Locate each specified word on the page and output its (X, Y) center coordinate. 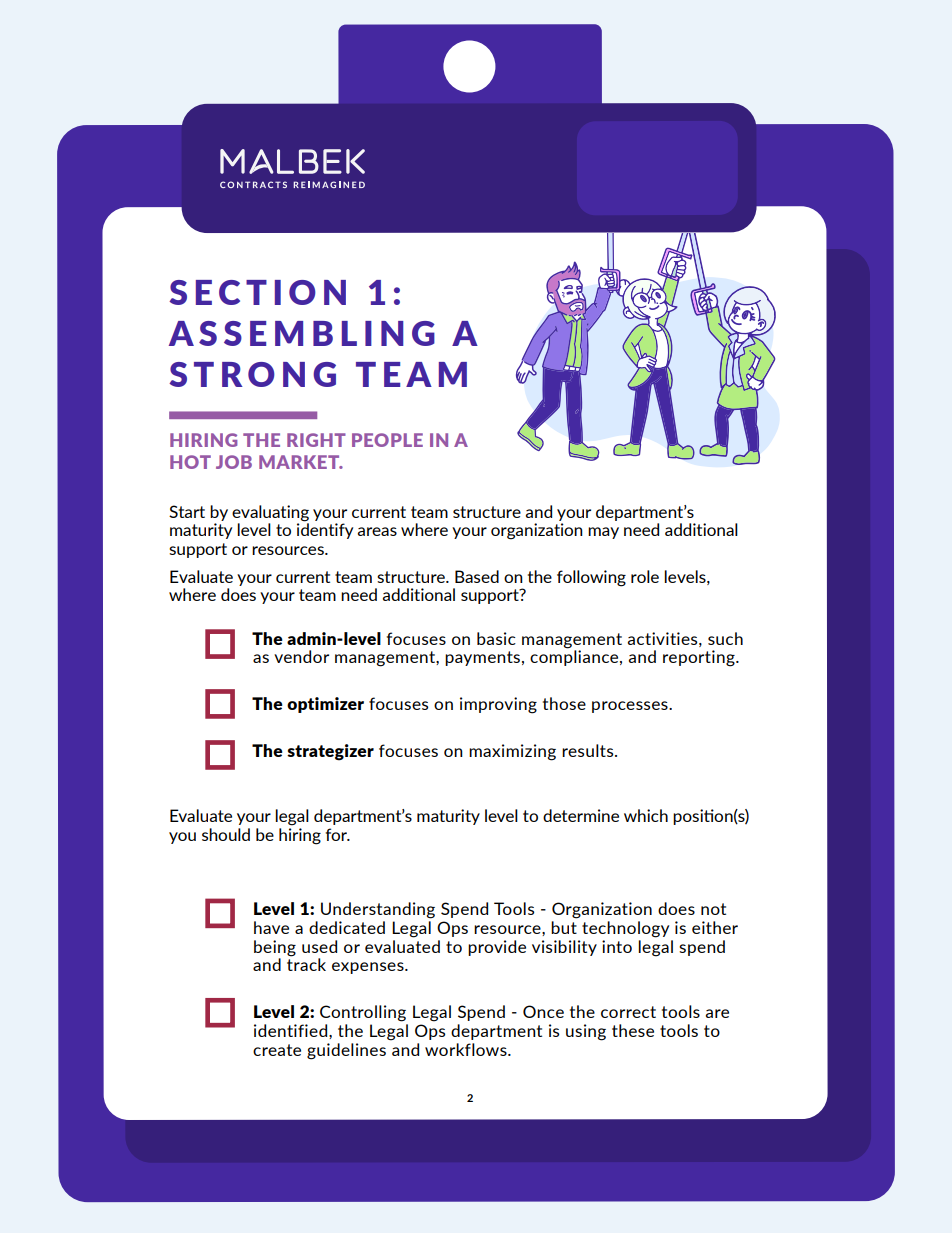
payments (482, 658)
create (277, 1050)
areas (377, 531)
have (271, 927)
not (713, 909)
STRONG (252, 374)
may (603, 533)
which (646, 815)
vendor (301, 656)
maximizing (512, 752)
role (645, 576)
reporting (700, 658)
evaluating (270, 513)
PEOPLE (387, 440)
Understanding (378, 910)
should (226, 834)
